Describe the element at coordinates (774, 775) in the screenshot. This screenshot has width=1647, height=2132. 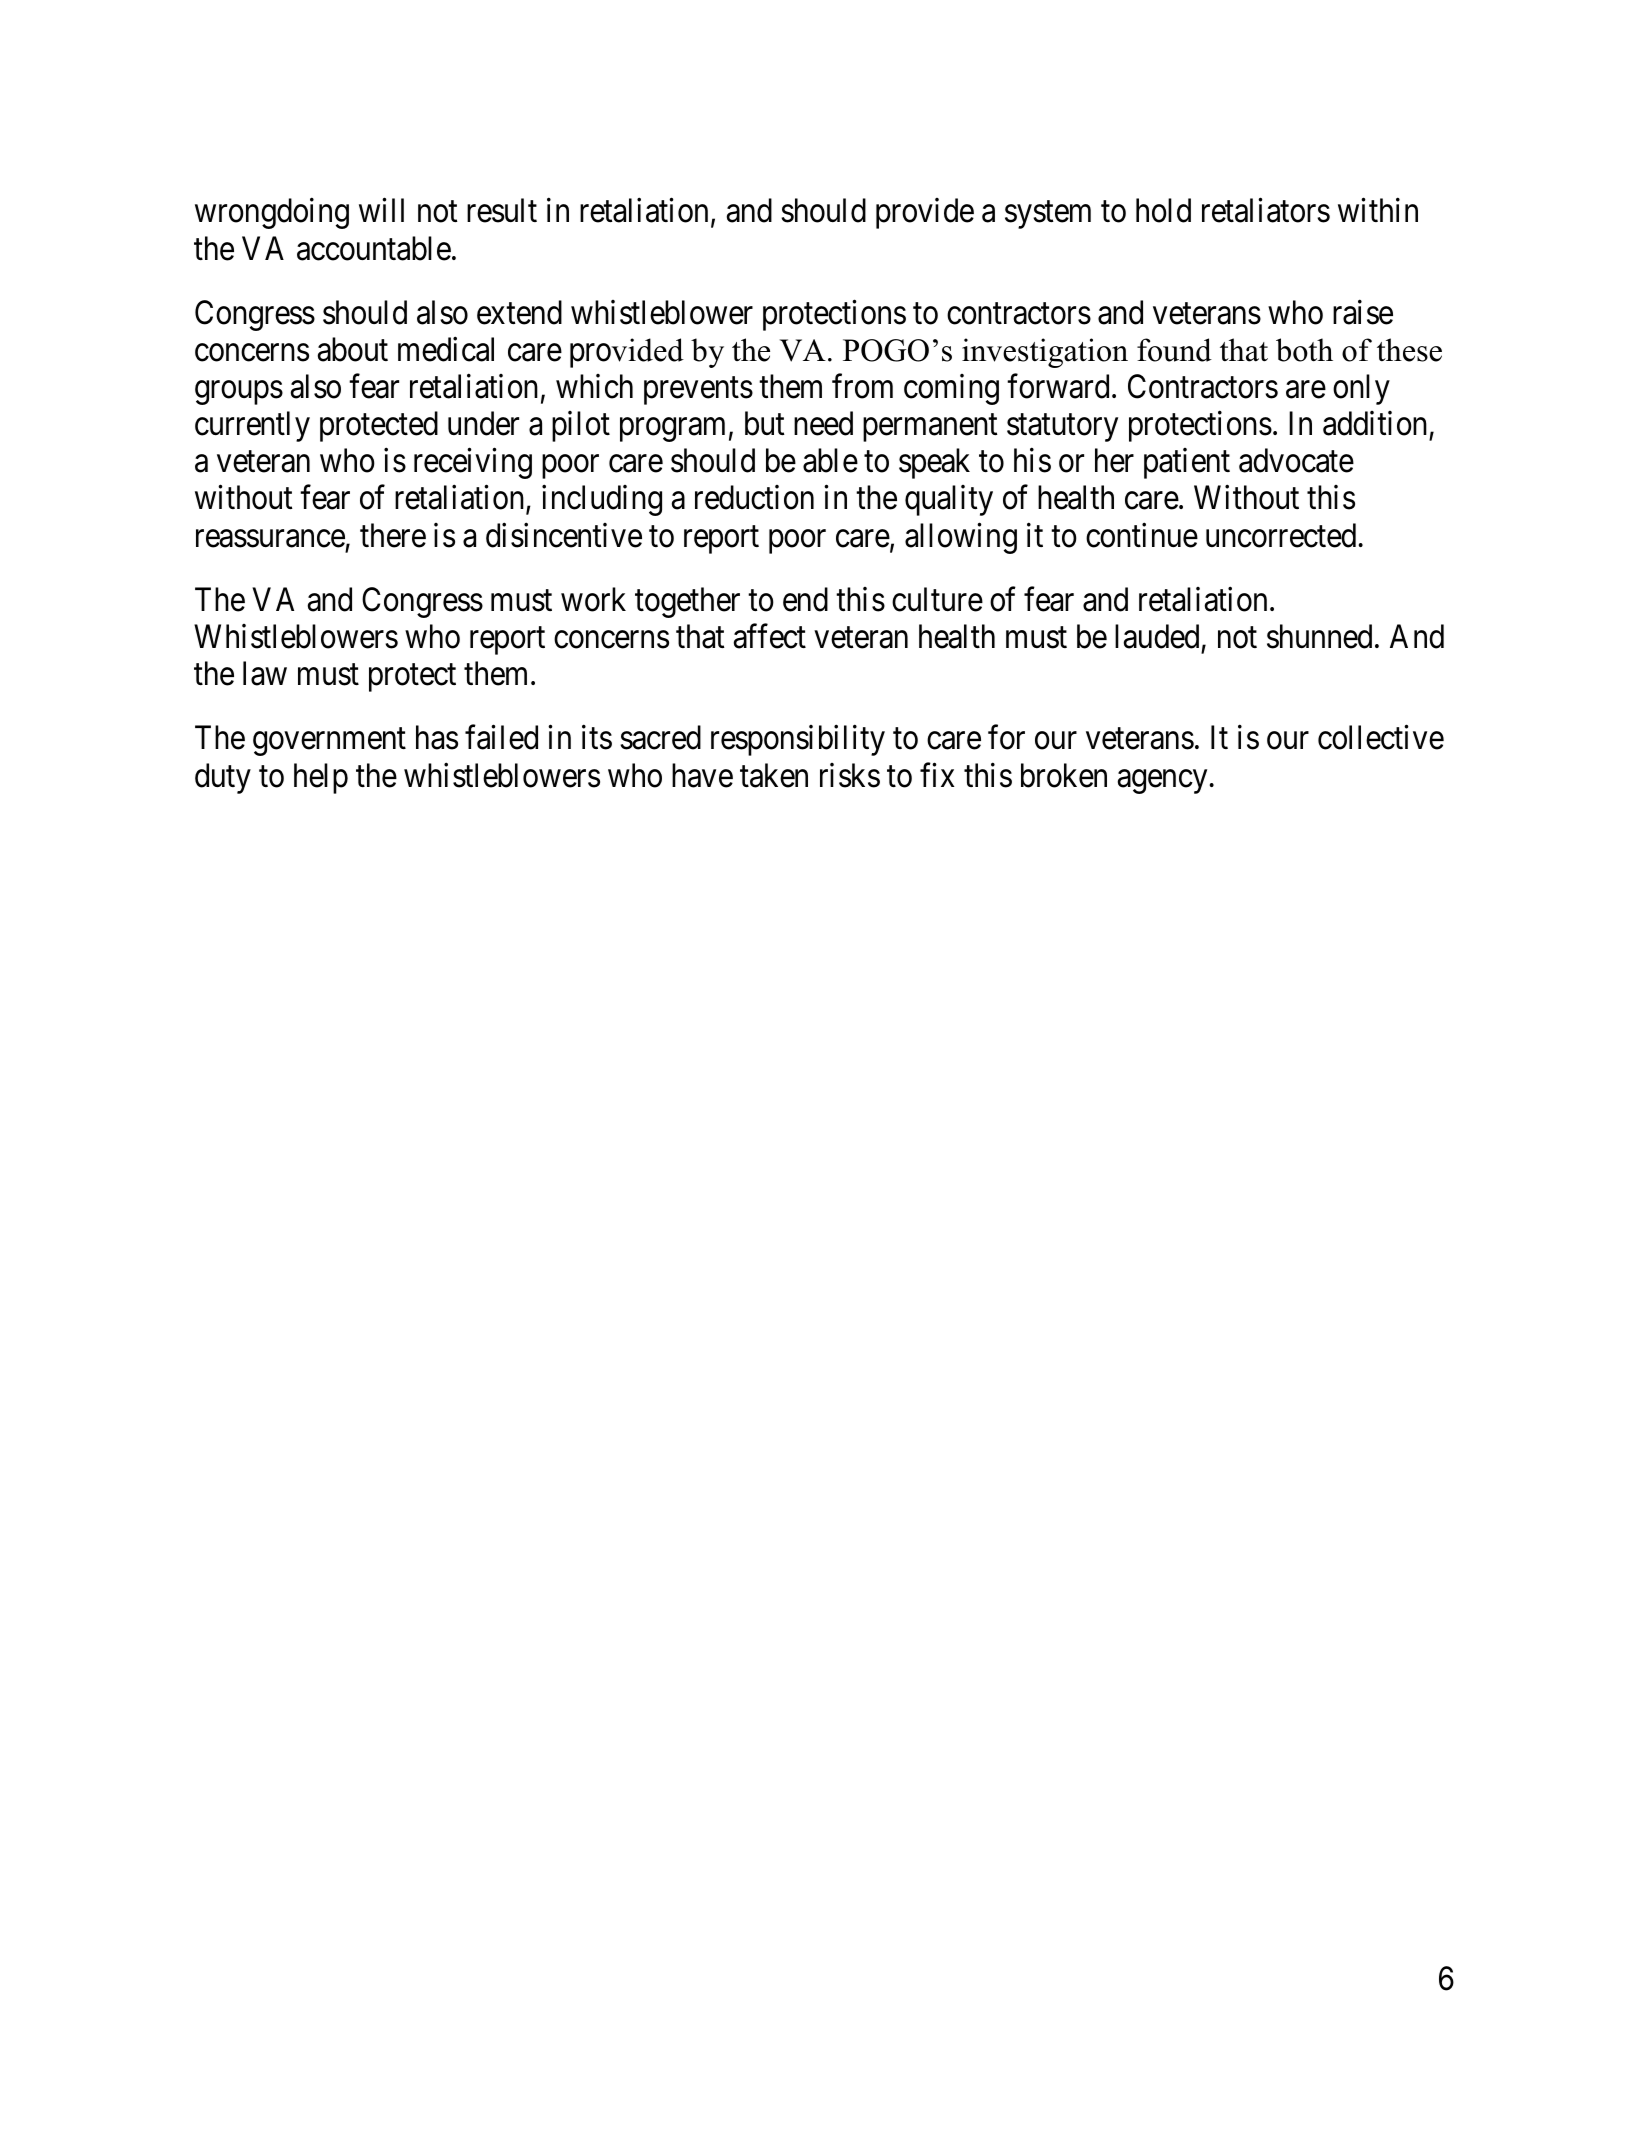
I see `taken` at that location.
